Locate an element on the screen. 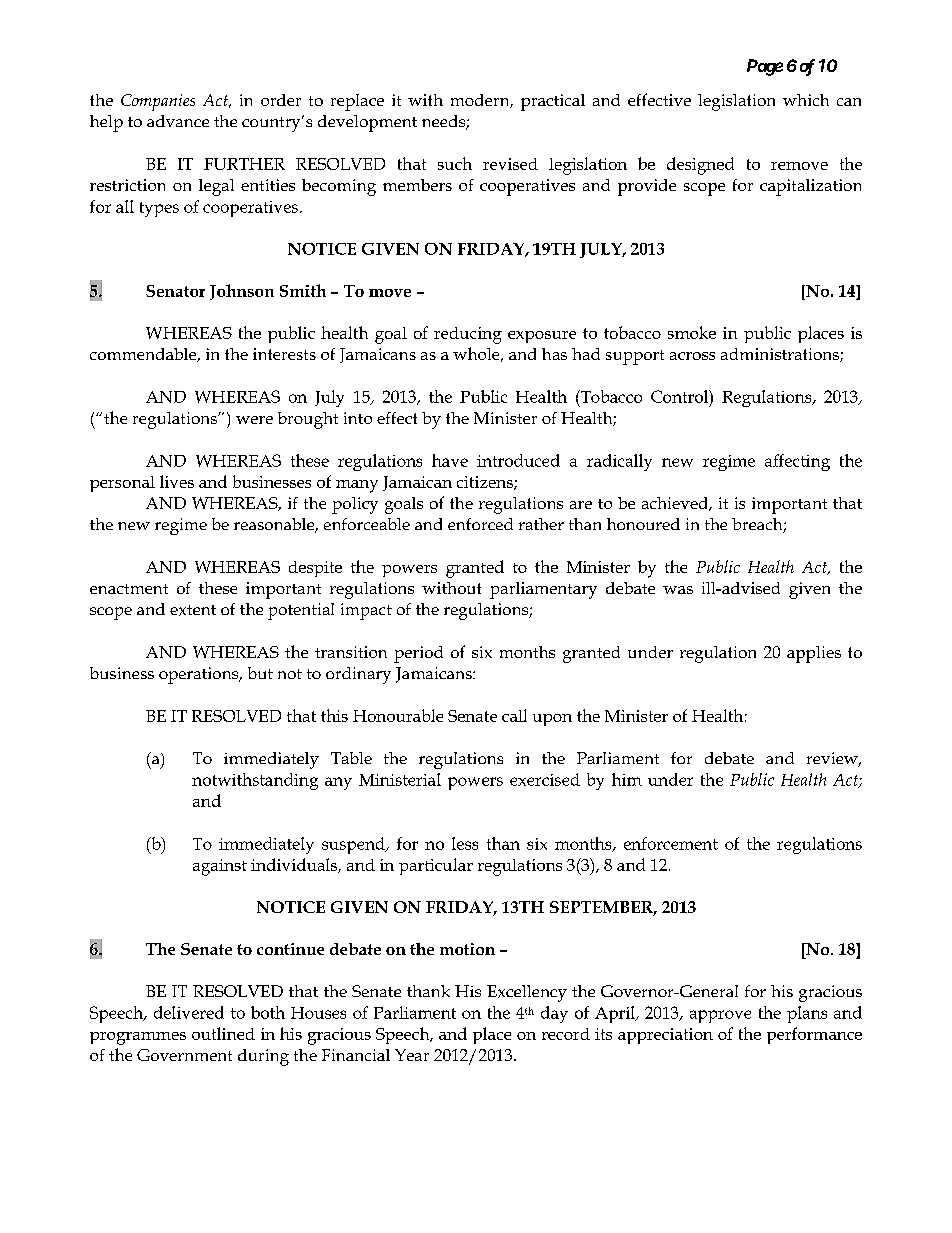 The width and height of the screenshot is (952, 1233). extent is located at coordinates (193, 610).
